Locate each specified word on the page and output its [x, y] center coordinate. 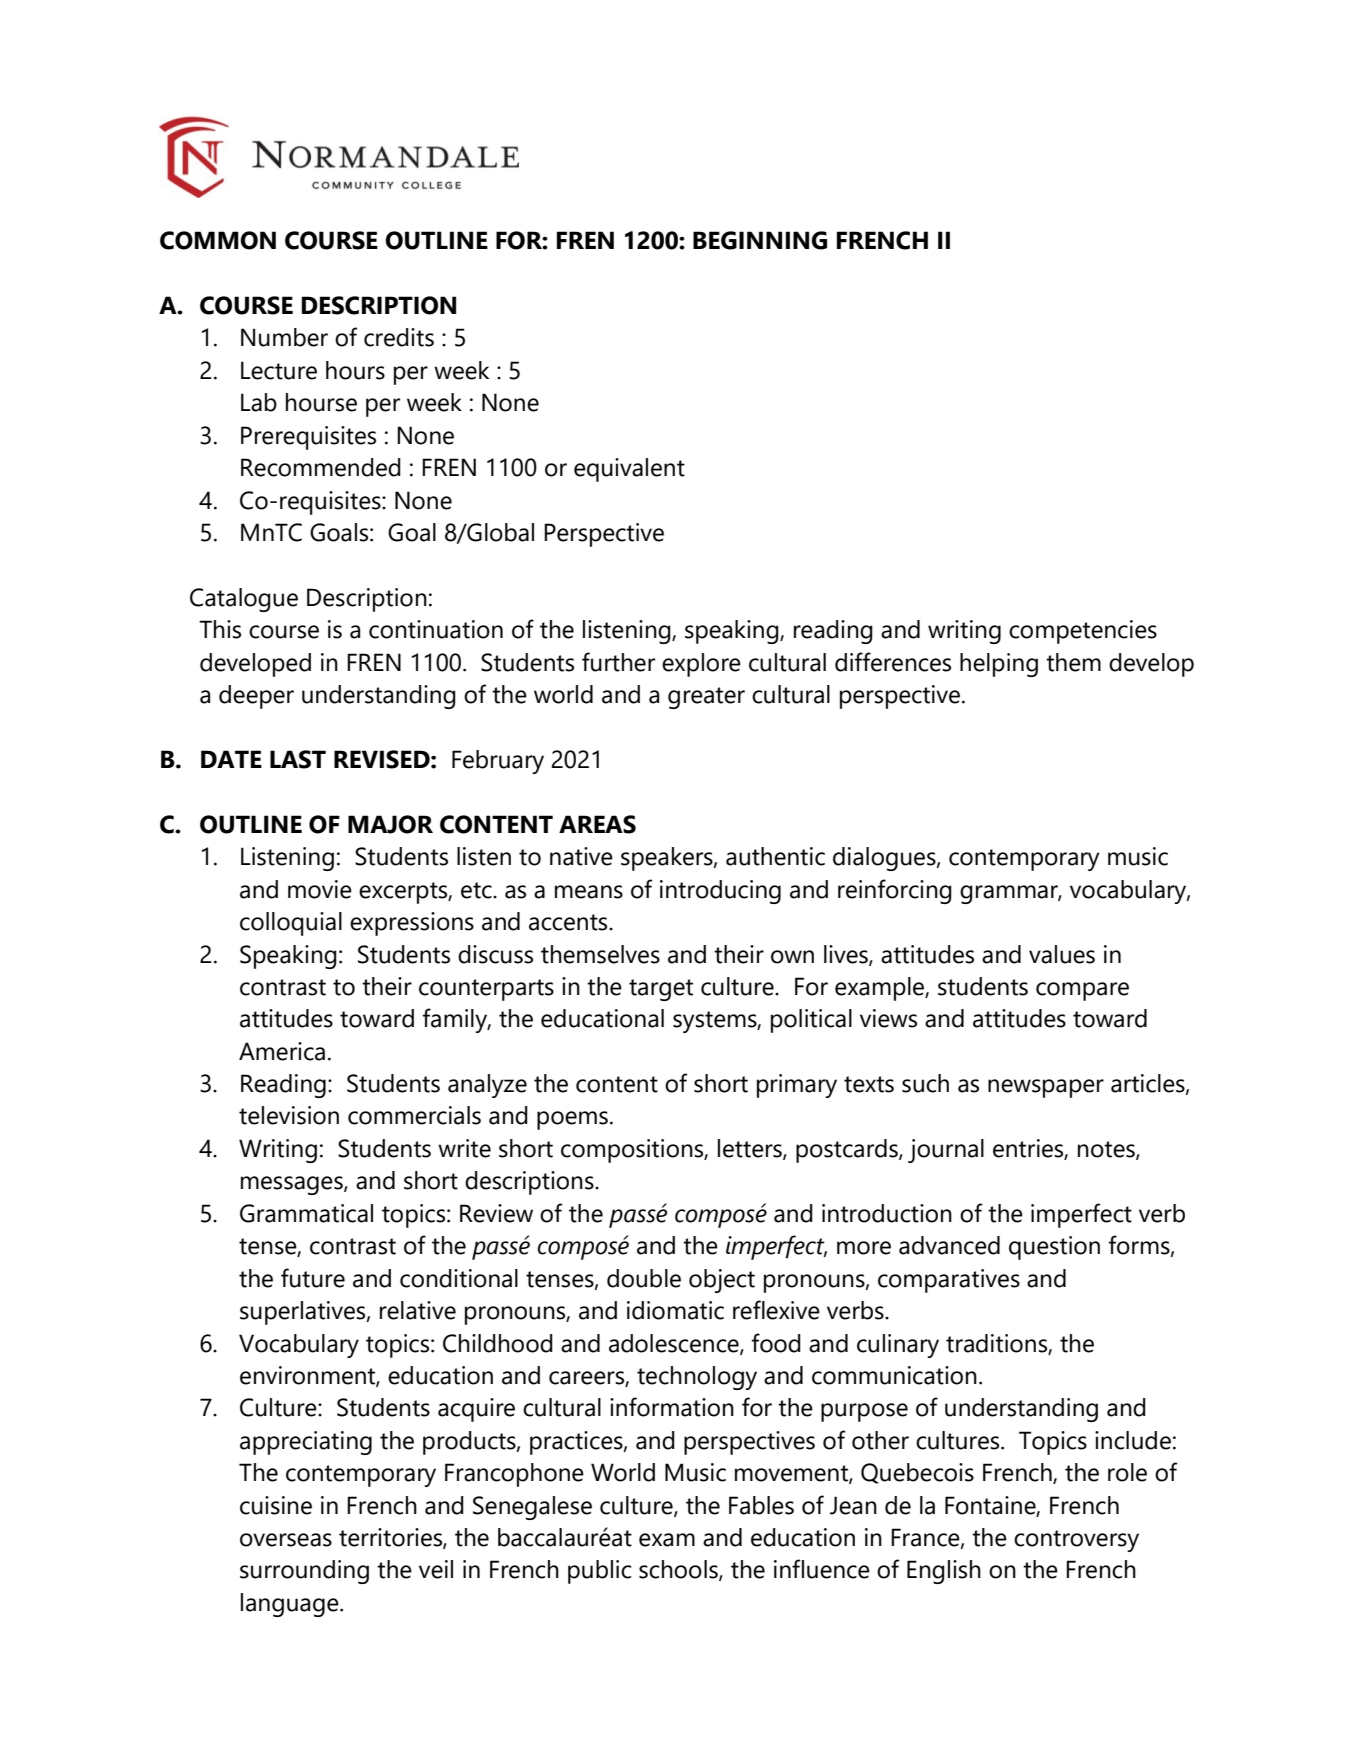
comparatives [949, 1281]
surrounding [304, 1572]
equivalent [629, 470]
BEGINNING [760, 240]
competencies [1083, 632]
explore [701, 665]
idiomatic [675, 1310]
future [313, 1278]
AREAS [597, 824]
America [282, 1051]
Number [284, 337]
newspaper [1046, 1088]
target [661, 990]
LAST [298, 759]
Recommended [321, 467]
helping [999, 665]
